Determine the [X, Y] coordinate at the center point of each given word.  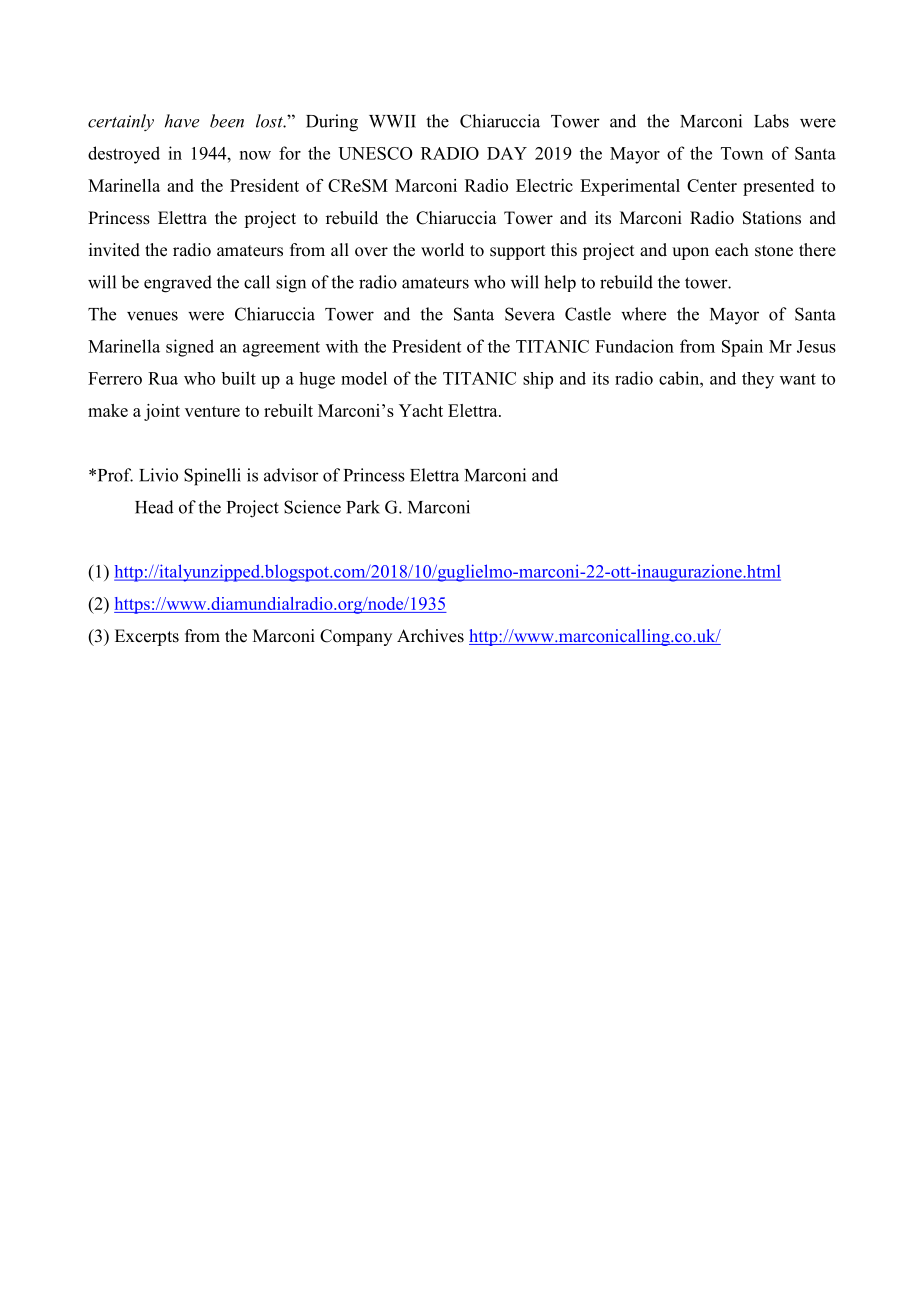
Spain [742, 348]
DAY [507, 153]
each [732, 250]
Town [742, 153]
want [798, 379]
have [182, 121]
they [758, 380]
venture [212, 411]
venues [152, 316]
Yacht [421, 410]
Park [363, 507]
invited [114, 250]
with [342, 346]
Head [154, 507]
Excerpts [147, 637]
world [442, 250]
